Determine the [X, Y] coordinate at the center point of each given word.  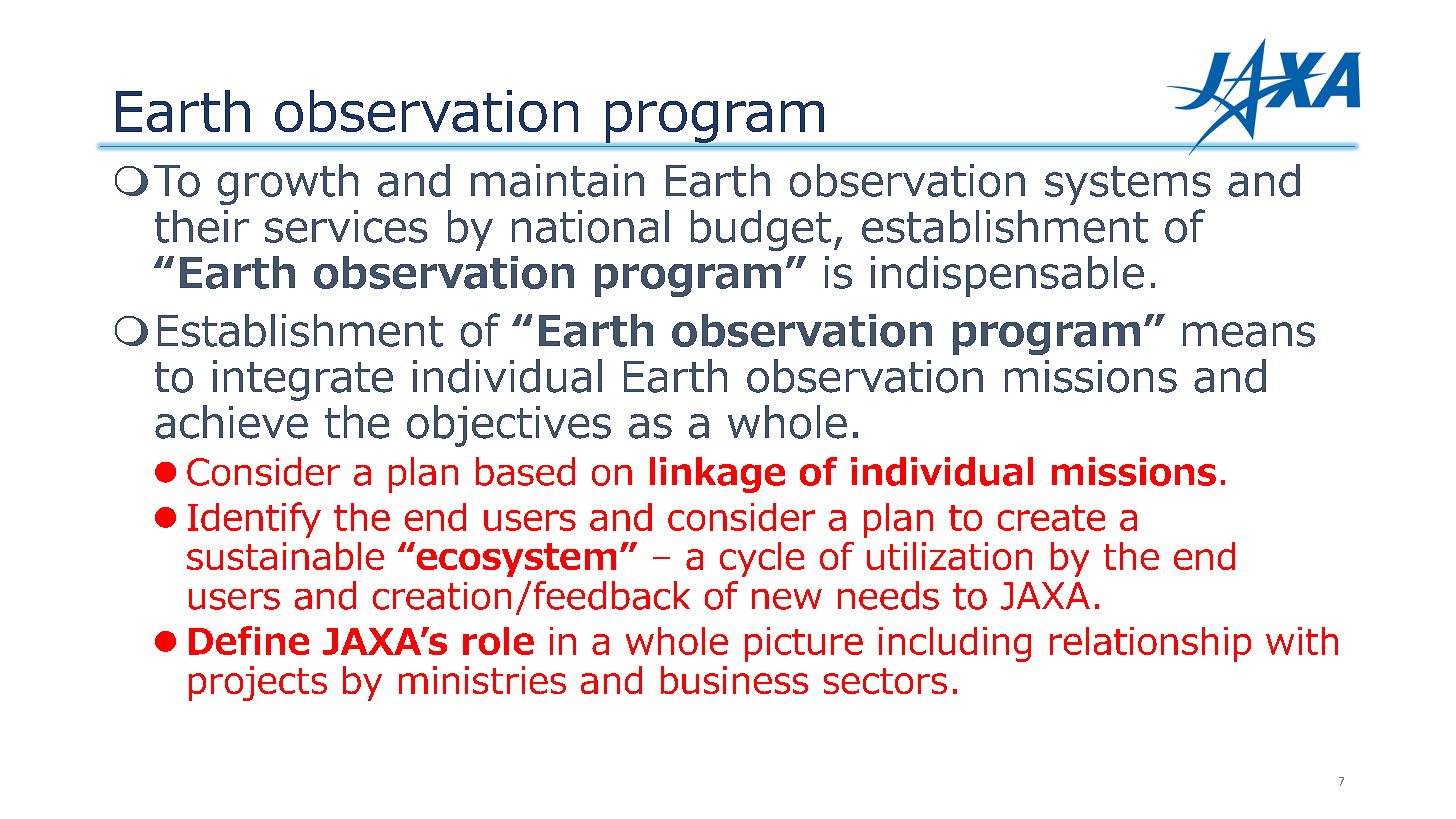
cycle [762, 559]
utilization [949, 556]
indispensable [1007, 276]
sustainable [285, 556]
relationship [1150, 644]
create [1051, 518]
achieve [231, 422]
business [734, 680]
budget [761, 230]
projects [258, 683]
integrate [303, 380]
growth [288, 184]
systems [1128, 185]
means [1249, 334]
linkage [717, 475]
